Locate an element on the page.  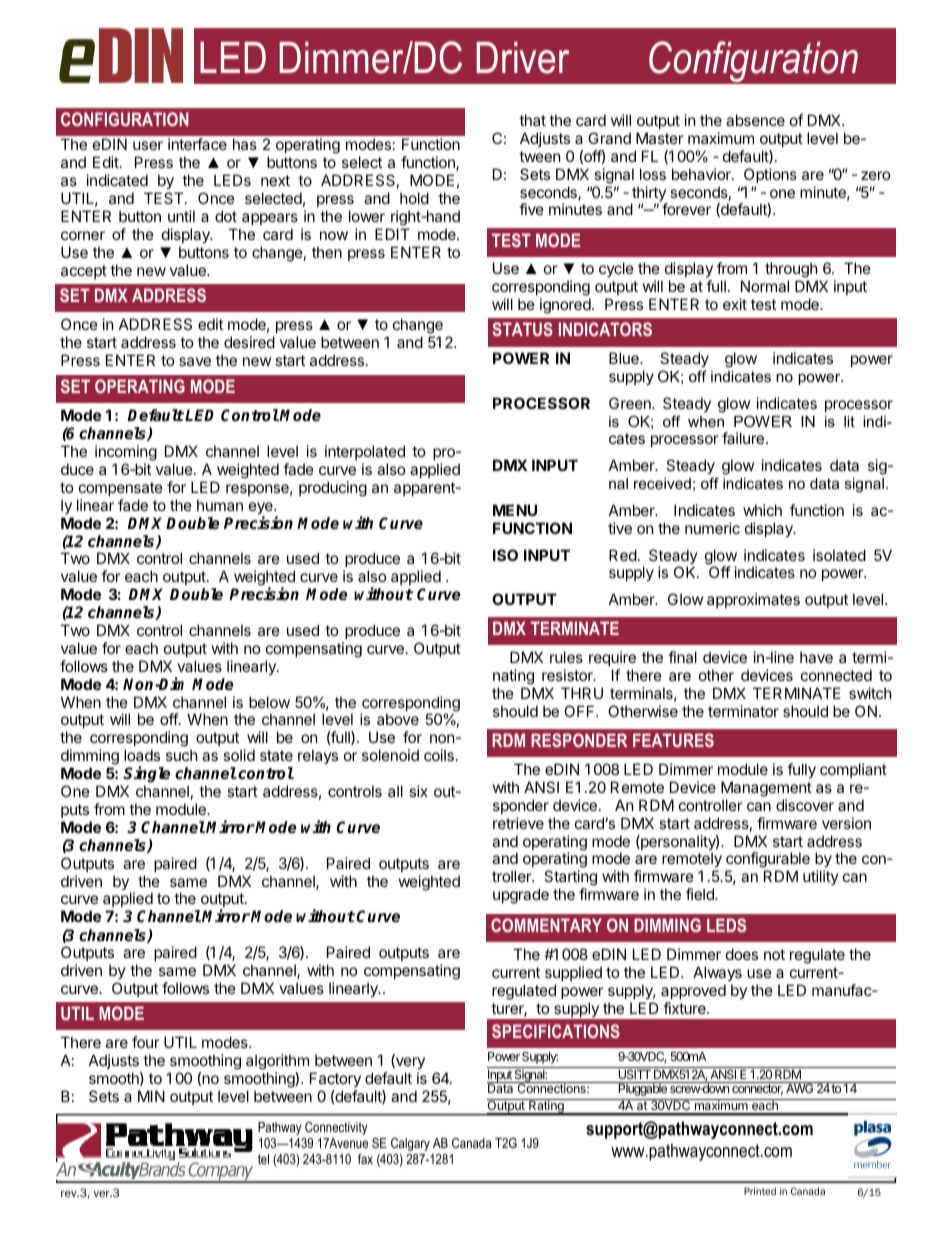
rules is located at coordinates (566, 657).
